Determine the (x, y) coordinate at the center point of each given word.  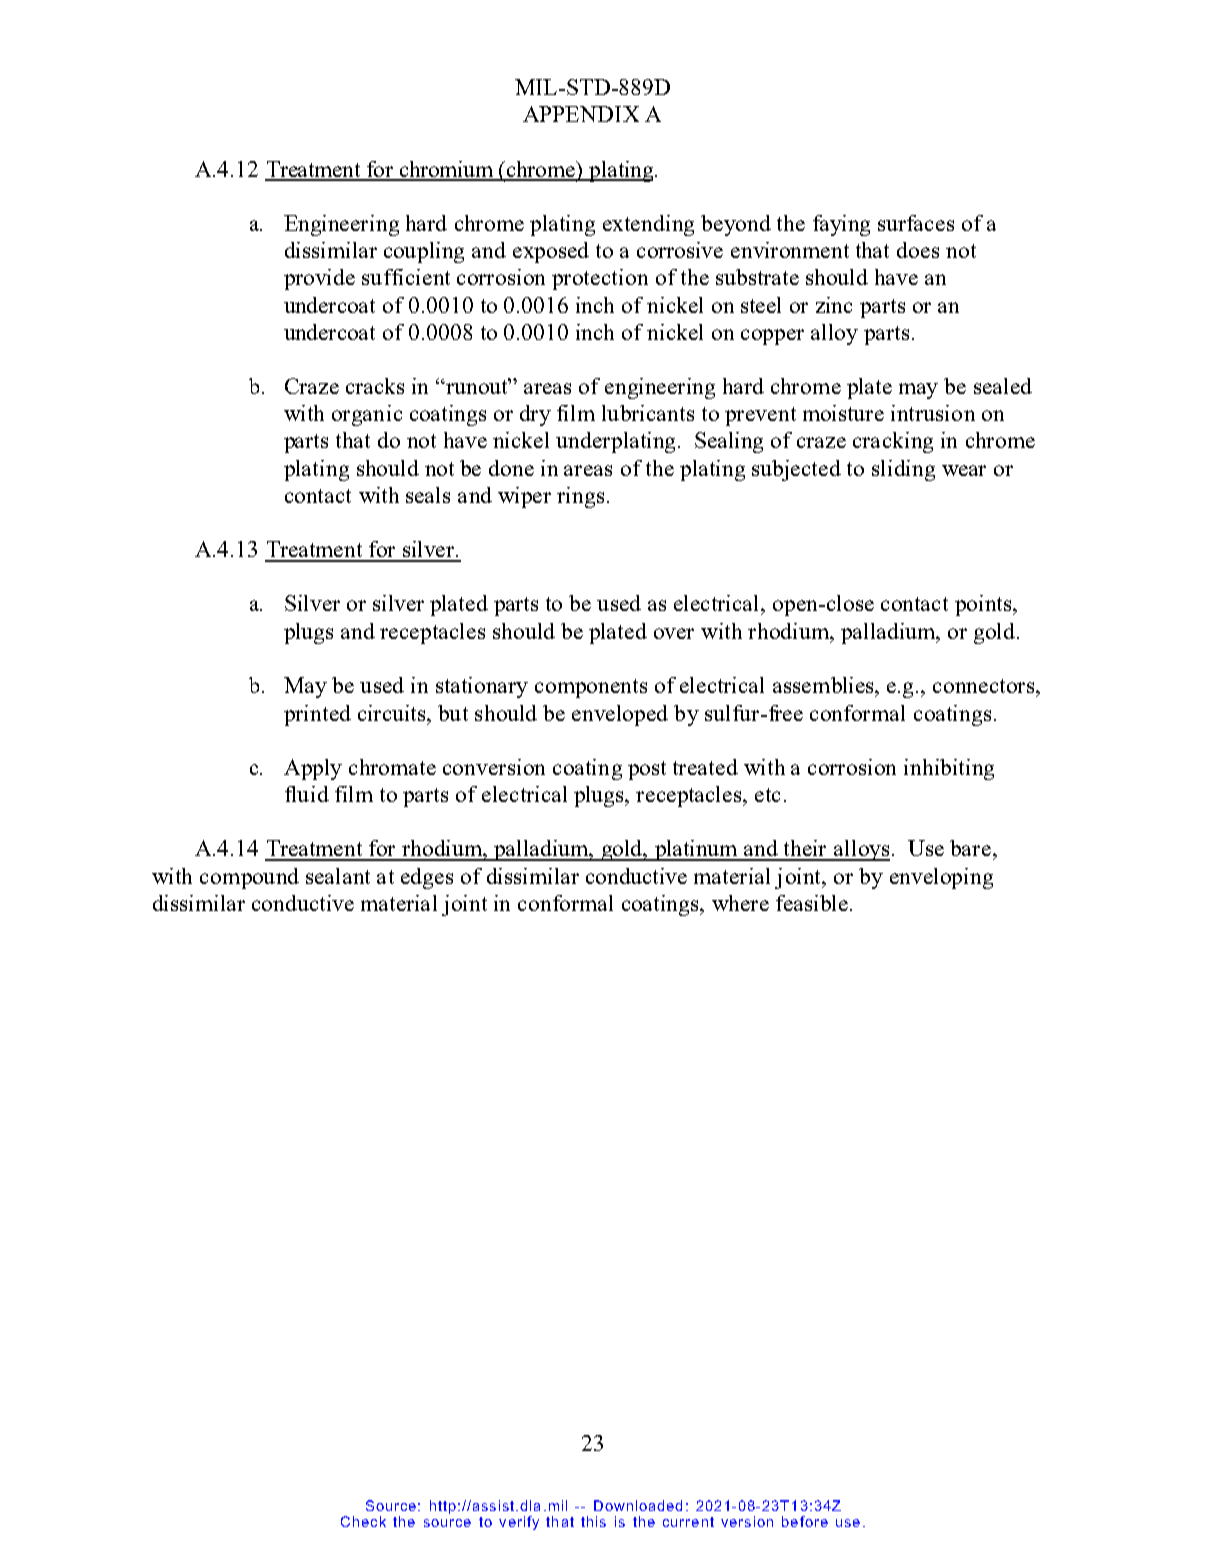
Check (363, 1521)
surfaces (916, 223)
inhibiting (949, 769)
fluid (307, 794)
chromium (446, 170)
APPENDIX (581, 114)
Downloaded (638, 1505)
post (647, 770)
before (805, 1521)
